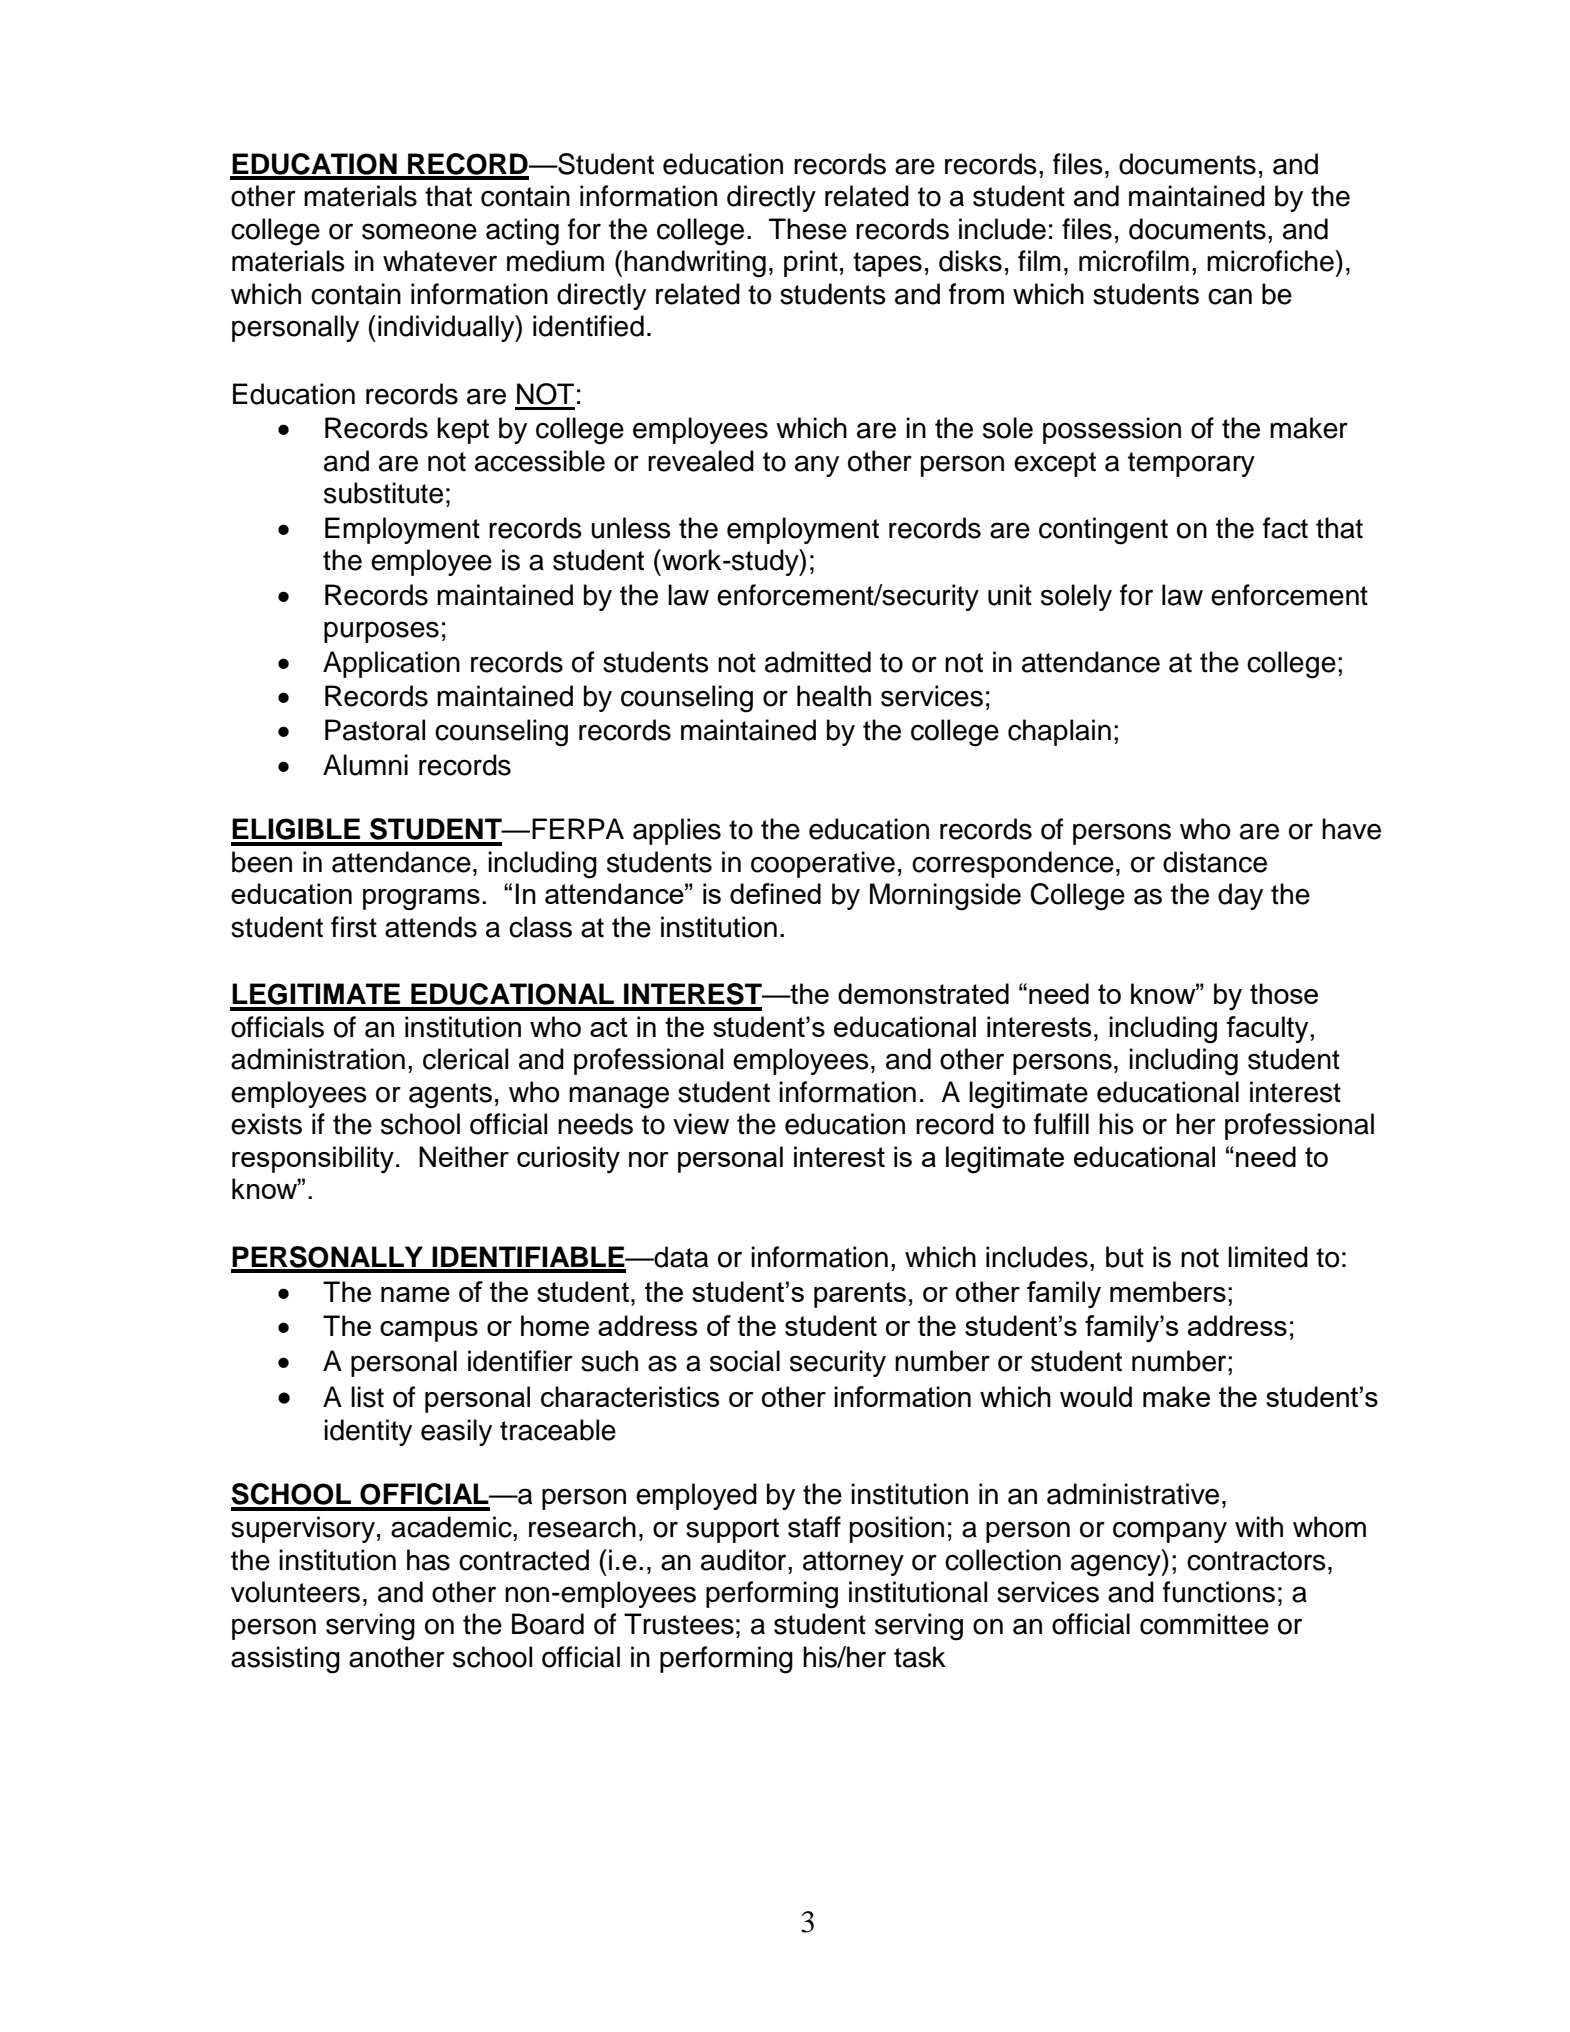  What do you see at coordinates (853, 1563) in the screenshot?
I see `attorney` at bounding box center [853, 1563].
